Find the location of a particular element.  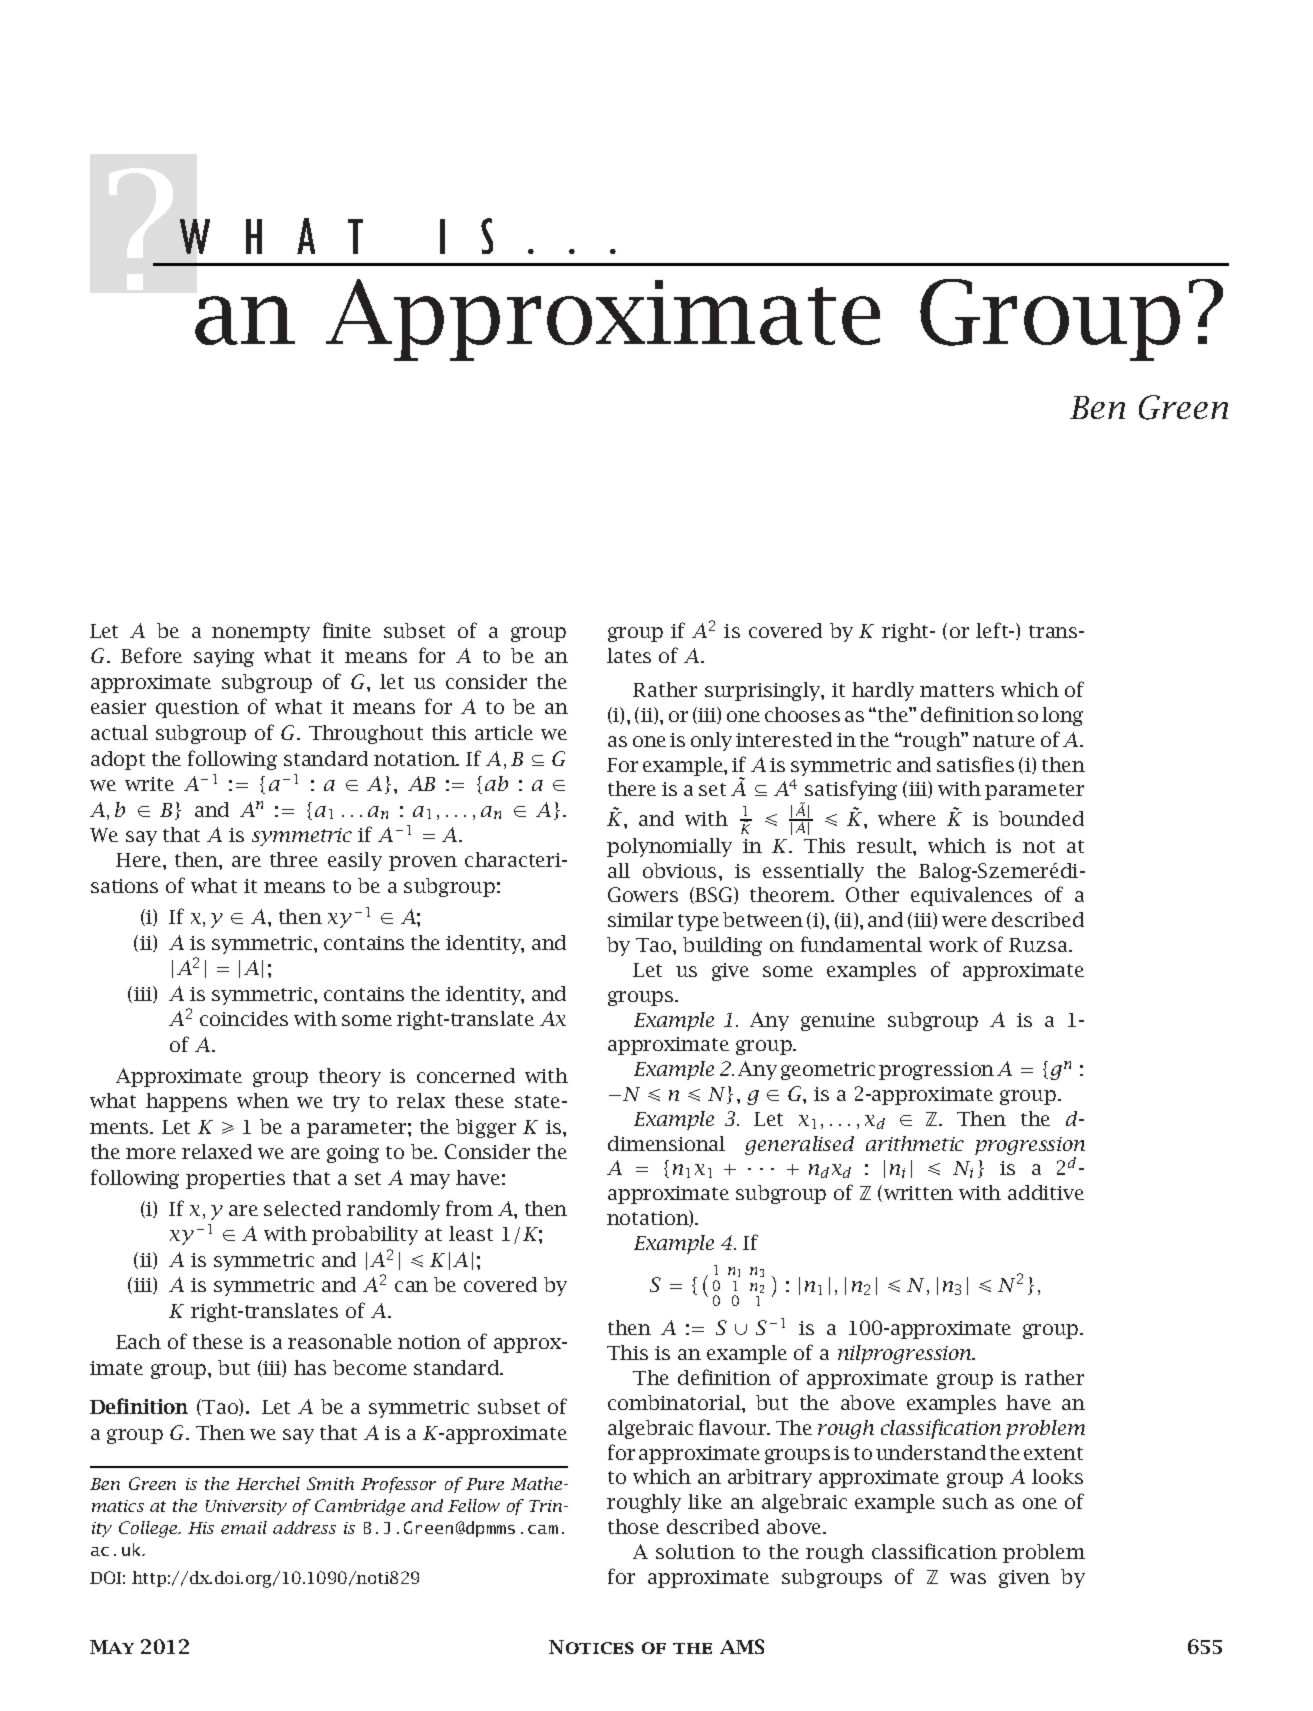

bigger is located at coordinates (486, 1128).
